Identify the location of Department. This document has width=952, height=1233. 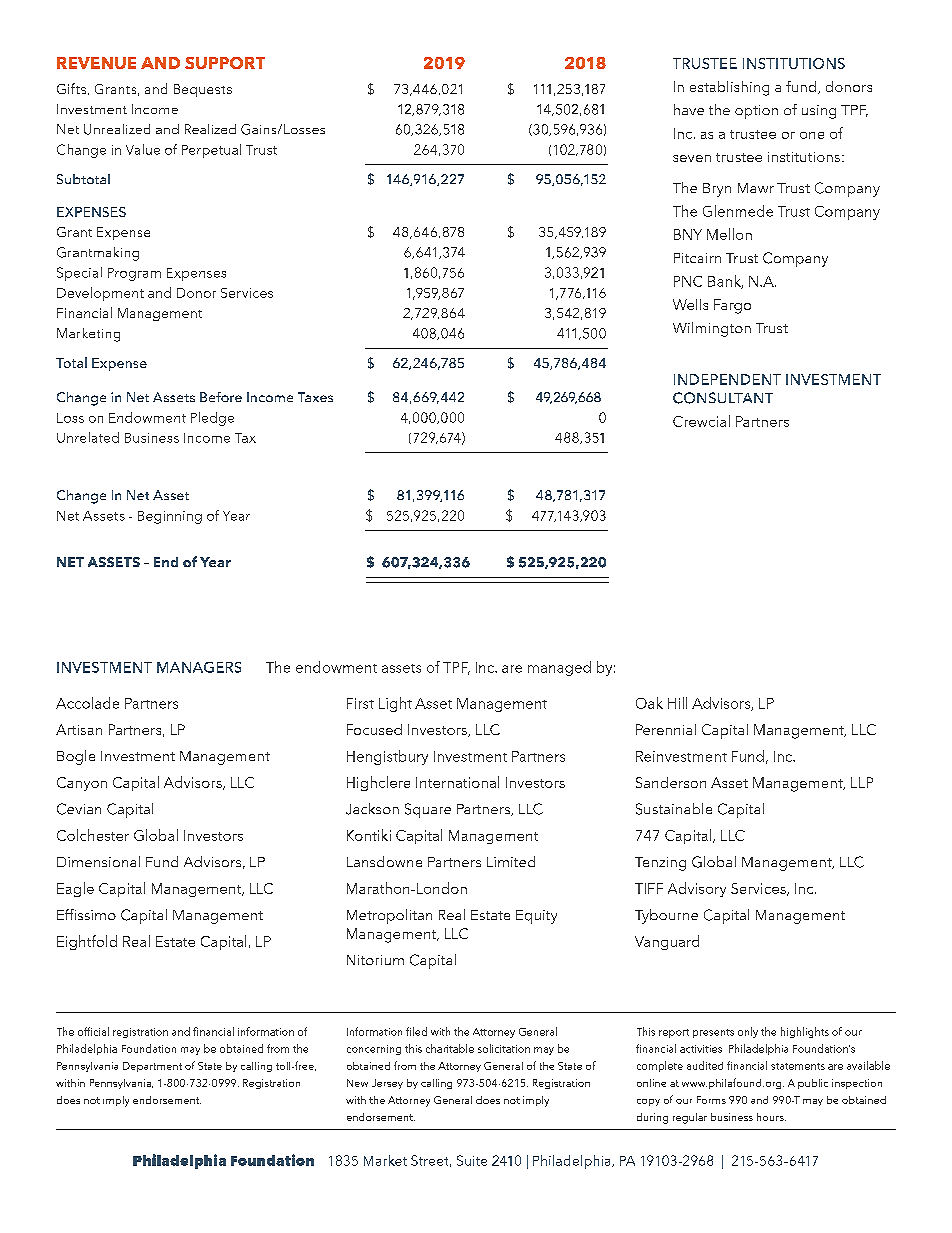
(152, 1067).
